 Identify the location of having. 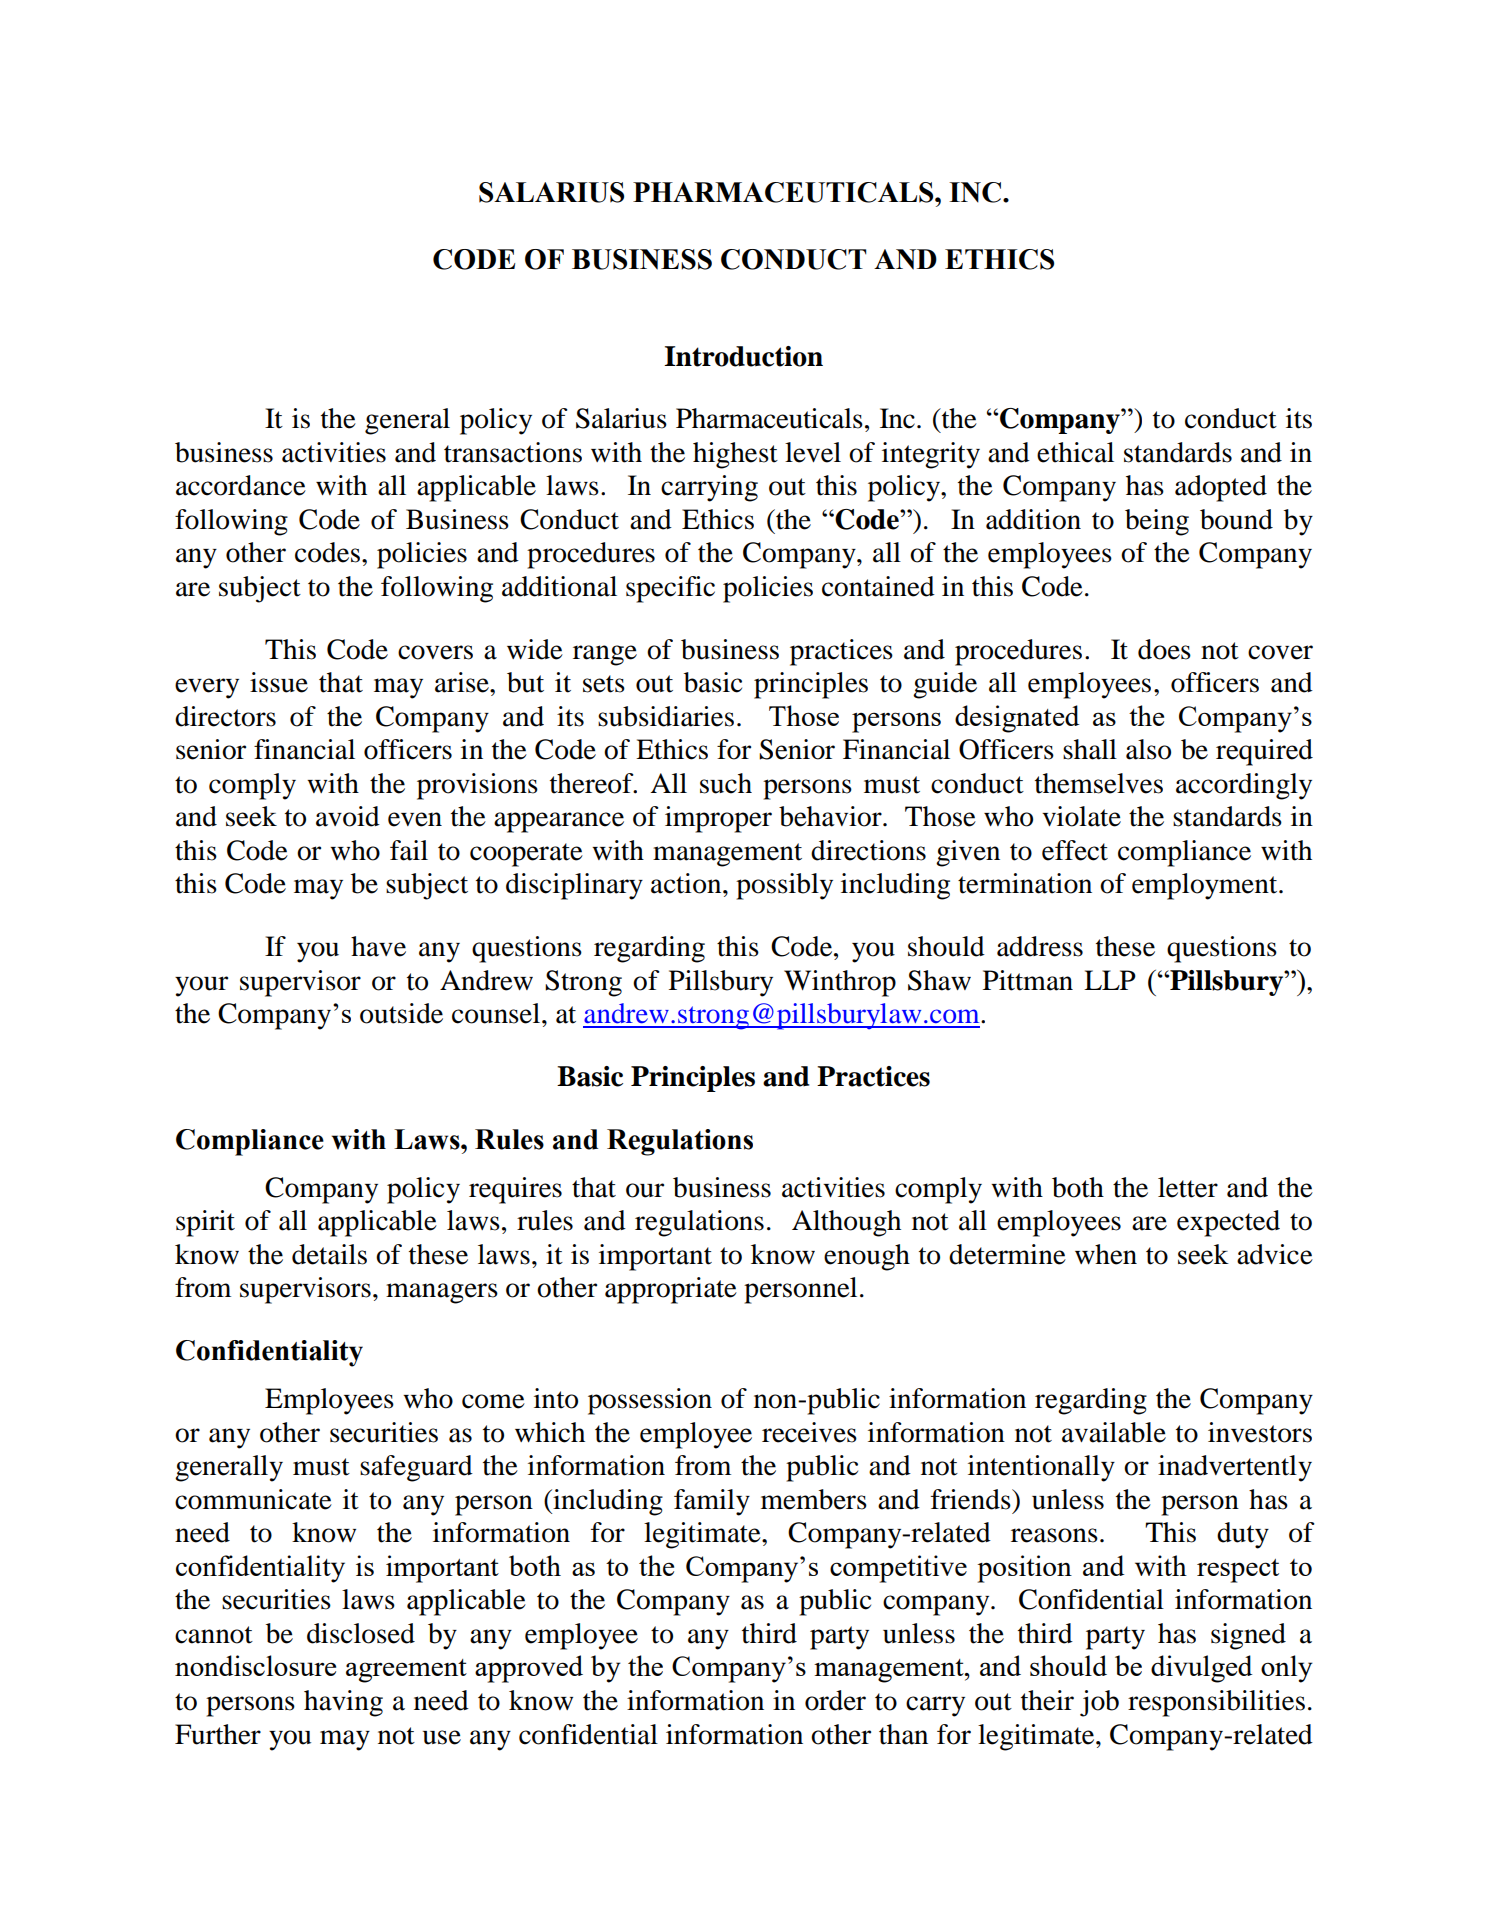
(343, 1703).
